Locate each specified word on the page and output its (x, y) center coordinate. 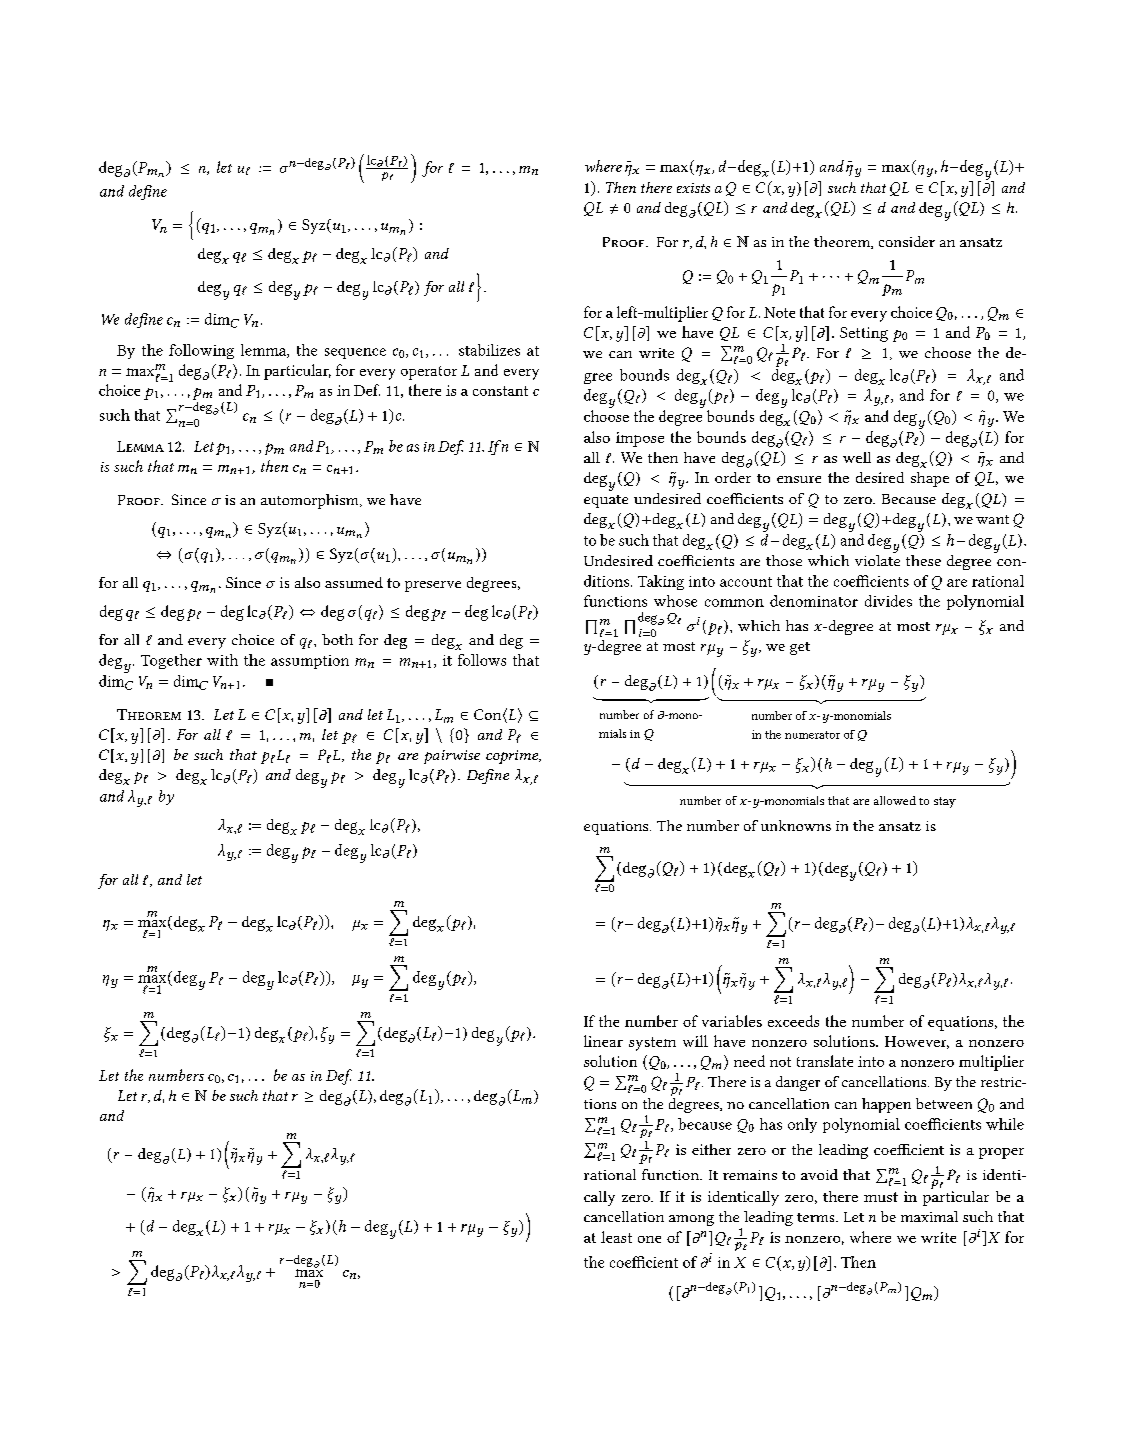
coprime (513, 757)
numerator (812, 735)
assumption (310, 662)
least (616, 1237)
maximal (929, 1216)
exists (693, 188)
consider (907, 241)
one (649, 1239)
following (201, 351)
